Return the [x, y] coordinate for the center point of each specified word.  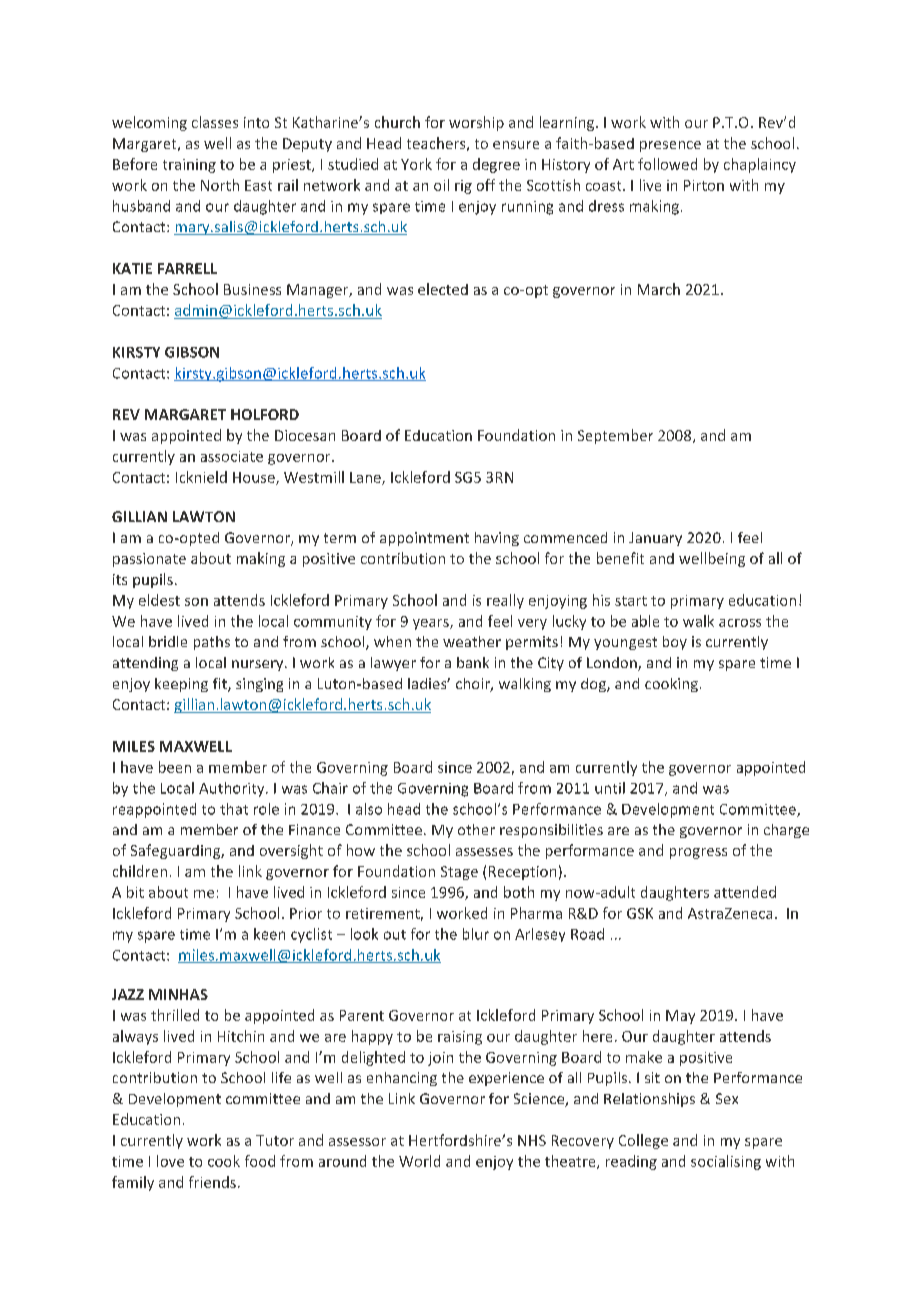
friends [212, 1182]
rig [463, 187]
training [189, 166]
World [419, 1161]
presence [670, 146]
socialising [726, 1162]
